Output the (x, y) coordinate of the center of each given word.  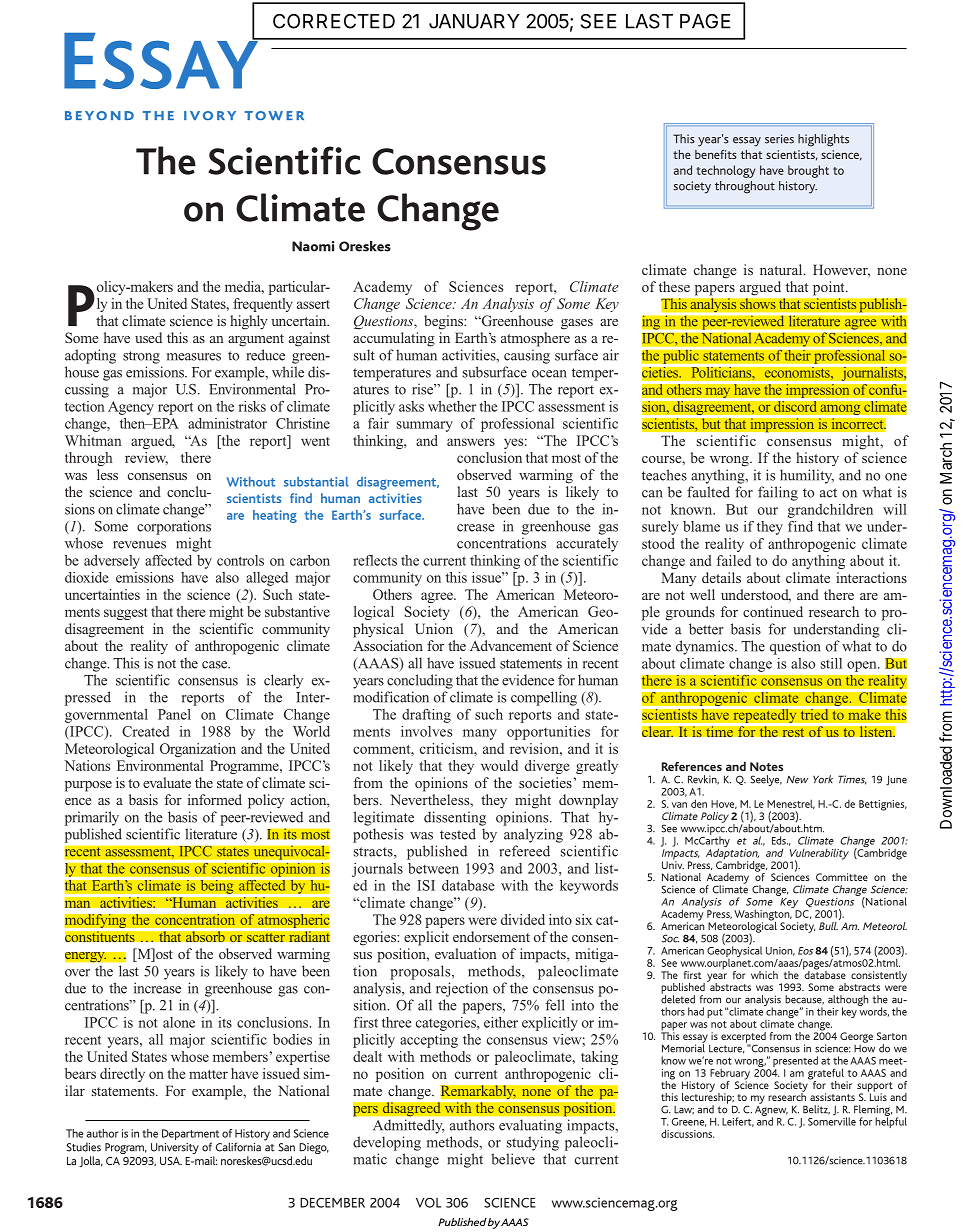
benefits (716, 154)
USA (171, 1161)
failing (778, 493)
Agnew (771, 1110)
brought (808, 171)
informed (215, 799)
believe (513, 1159)
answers (471, 442)
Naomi (313, 246)
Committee (842, 877)
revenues (139, 545)
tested (458, 834)
